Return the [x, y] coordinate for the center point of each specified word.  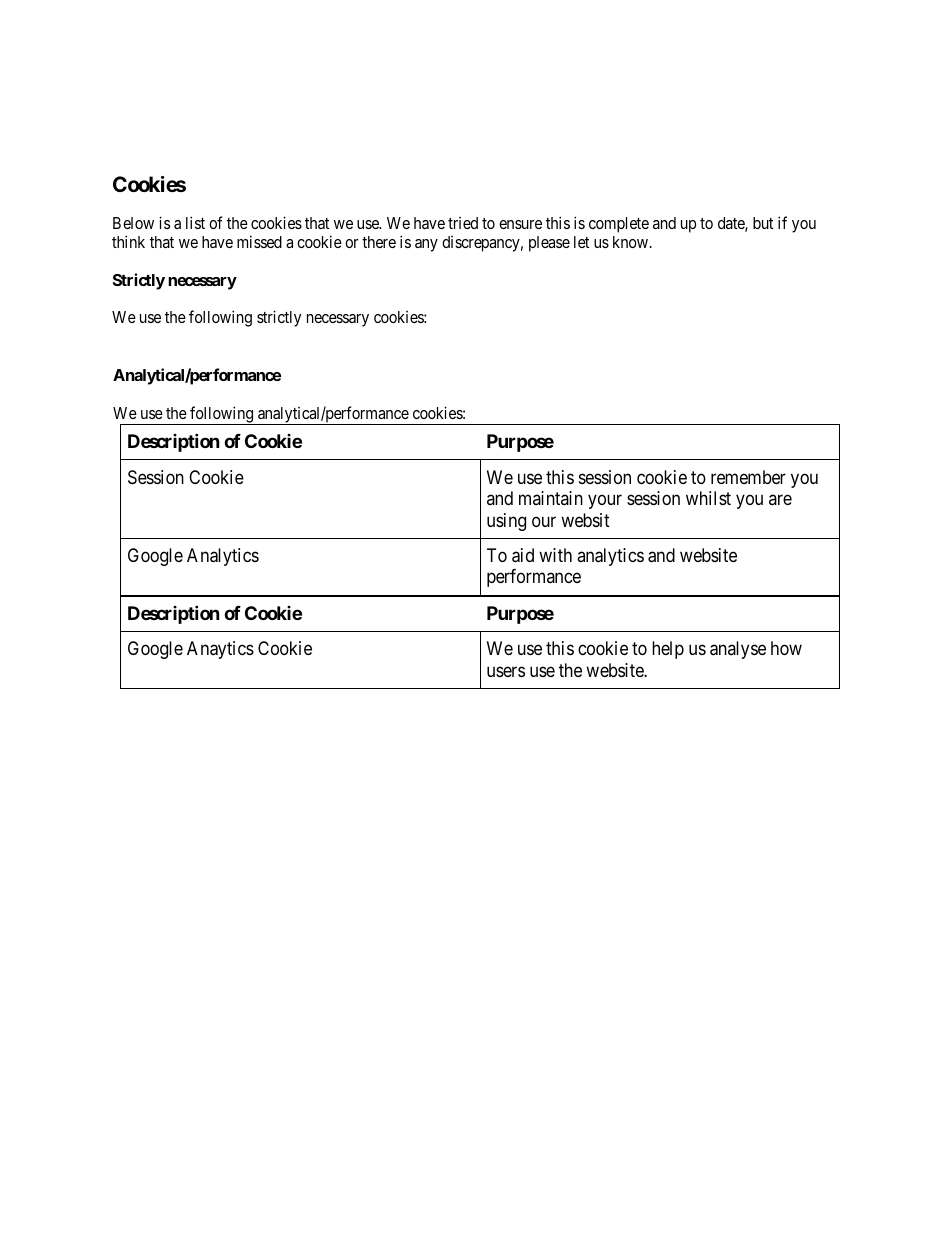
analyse [738, 650]
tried [463, 223]
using [506, 522]
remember [748, 477]
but [763, 223]
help [668, 650]
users [506, 671]
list [195, 222]
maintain [551, 498]
